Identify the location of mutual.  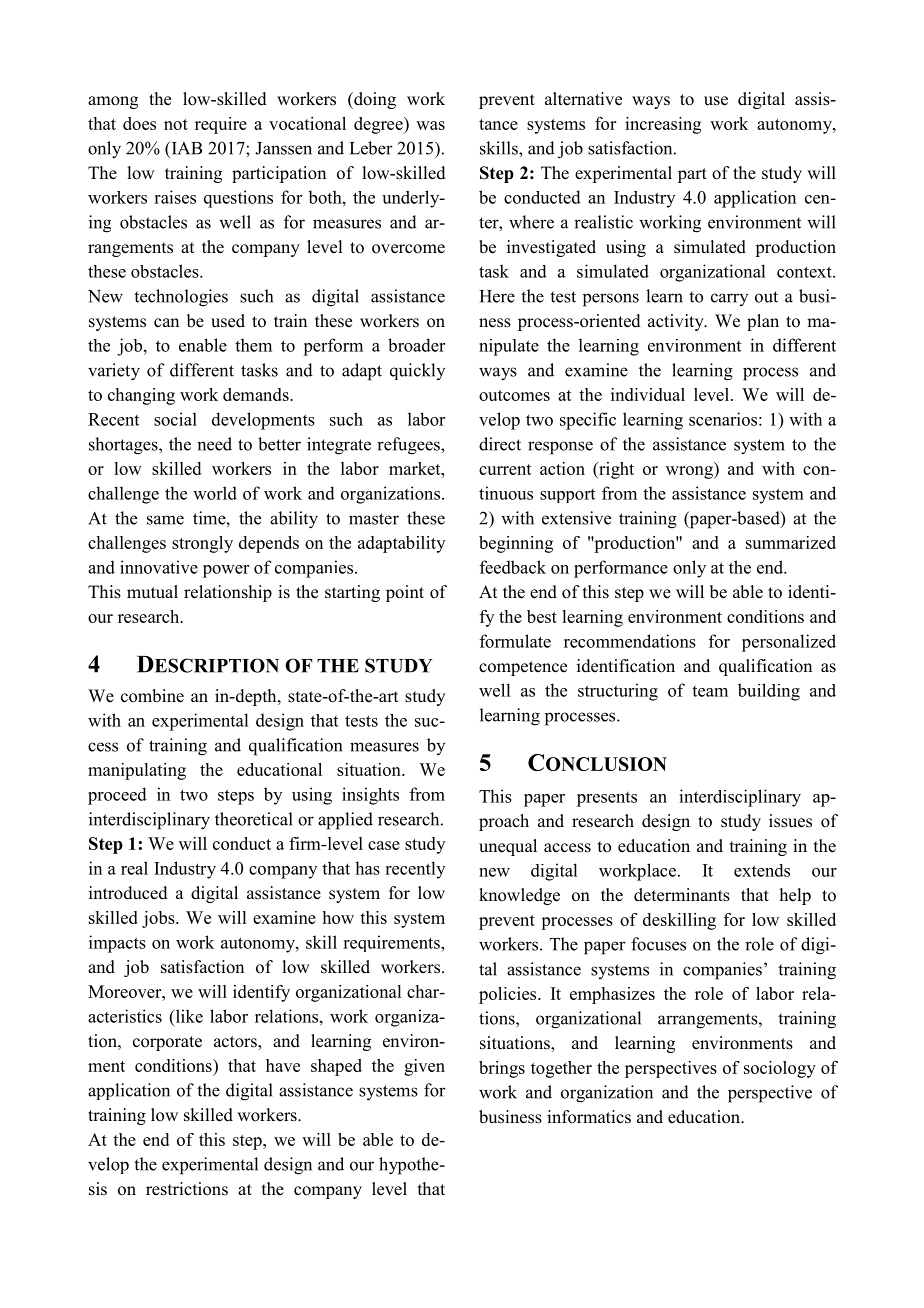
(152, 592).
